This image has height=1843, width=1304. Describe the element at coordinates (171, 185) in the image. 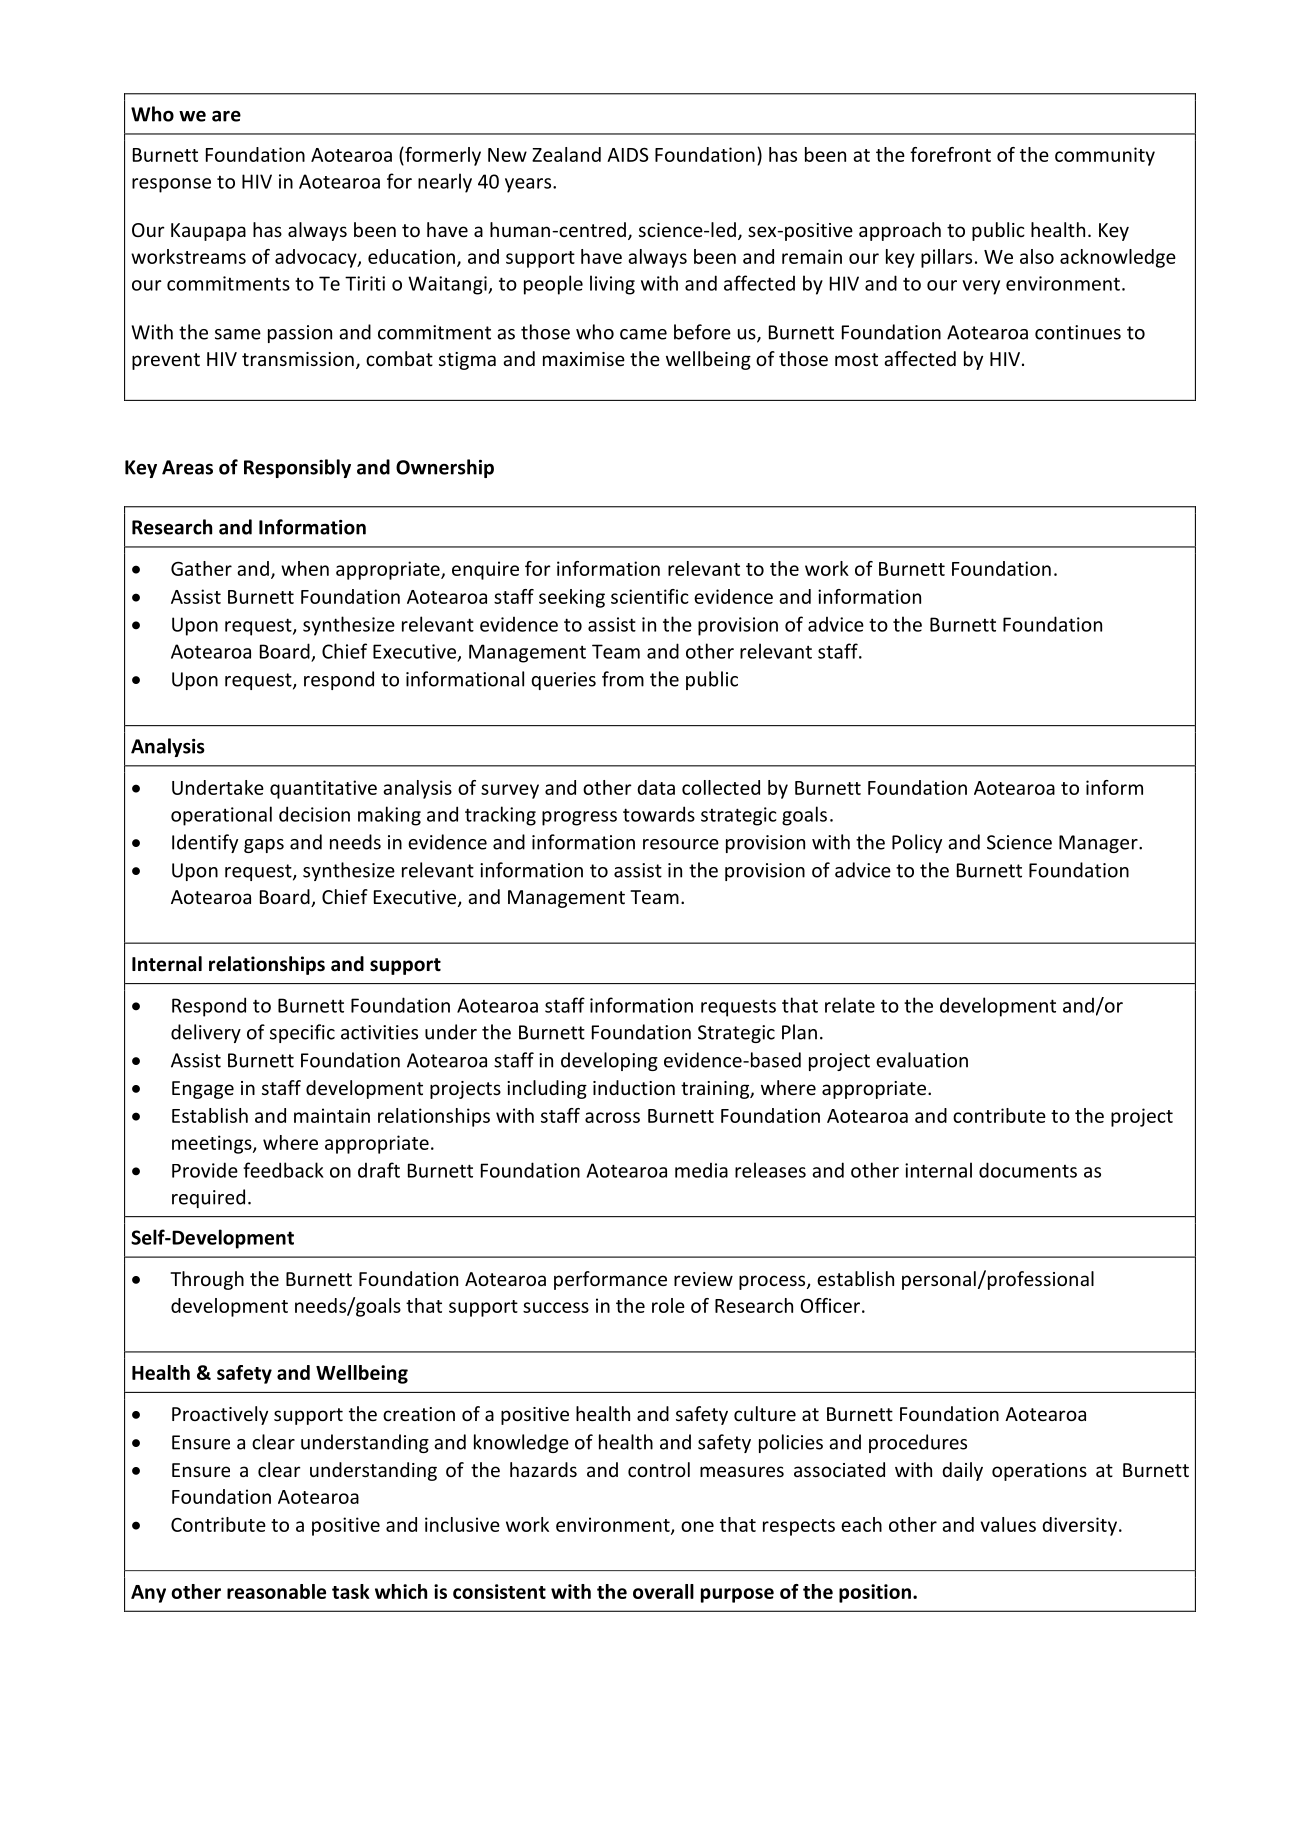

I see `response` at that location.
